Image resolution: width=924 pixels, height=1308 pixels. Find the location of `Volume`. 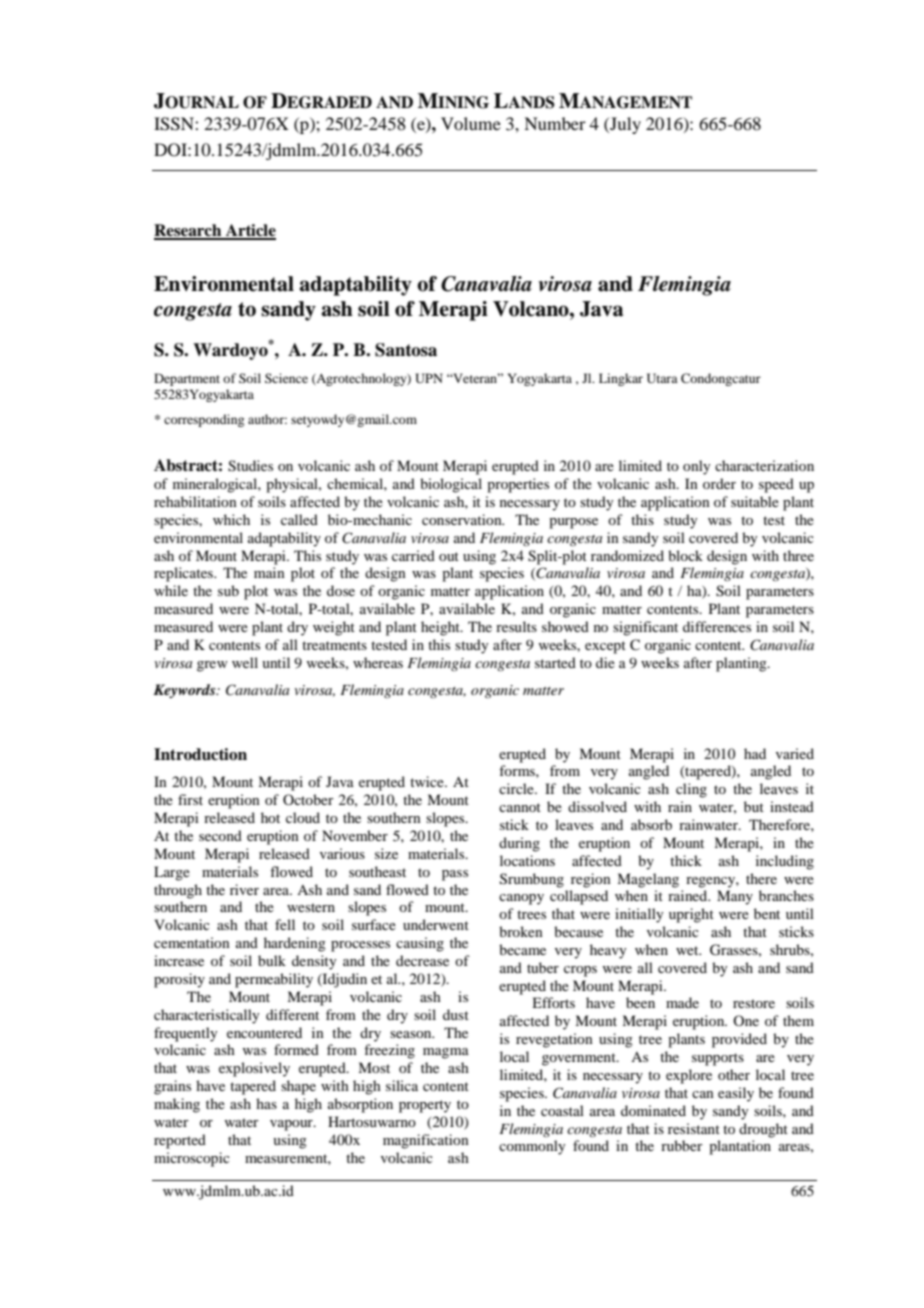

Volume is located at coordinates (471, 123).
